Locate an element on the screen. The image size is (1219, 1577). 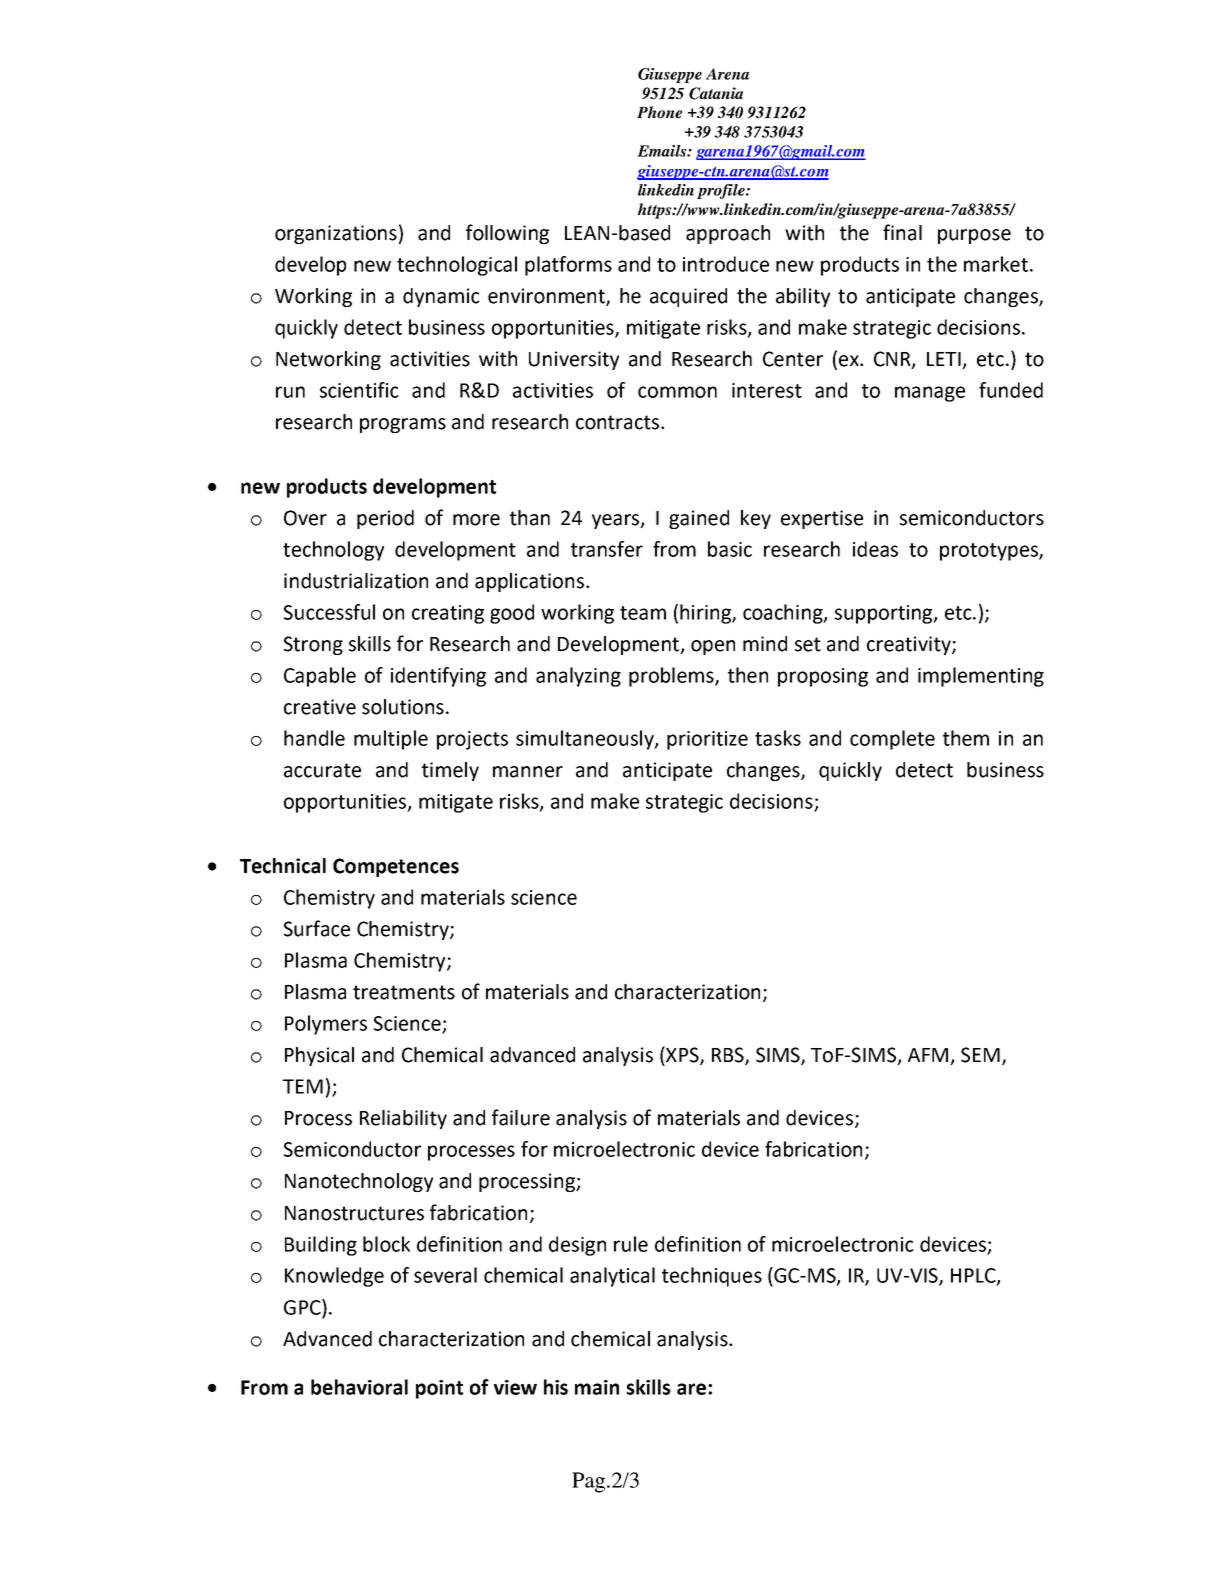
prioritize is located at coordinates (707, 740).
